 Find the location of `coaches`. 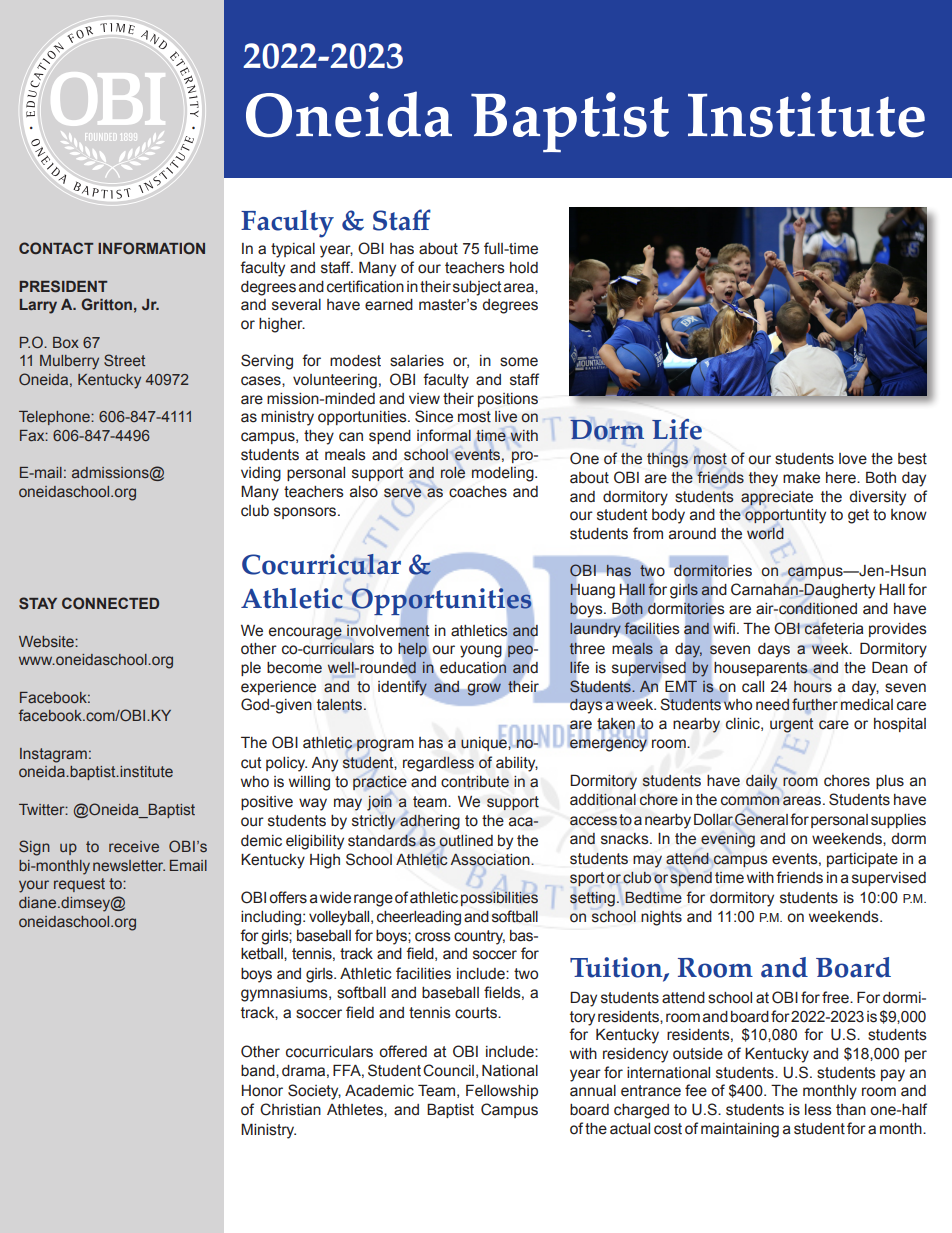

coaches is located at coordinates (478, 492).
